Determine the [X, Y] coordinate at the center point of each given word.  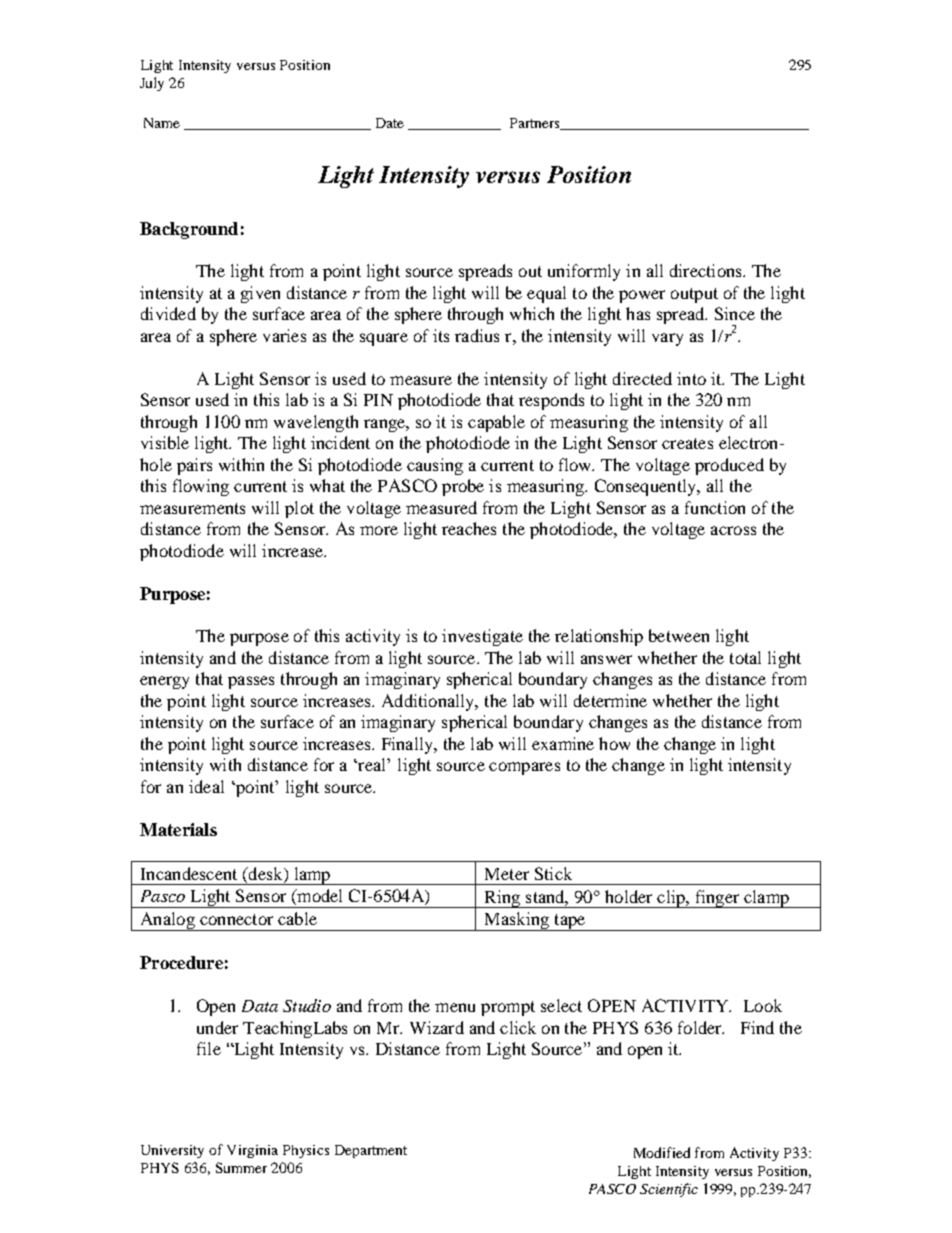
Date [390, 123]
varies [284, 335]
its [441, 335]
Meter [507, 874]
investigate [482, 637]
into [691, 378]
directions [707, 270]
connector [236, 919]
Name [162, 123]
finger [717, 899]
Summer [241, 1167]
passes [251, 682]
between [679, 635]
